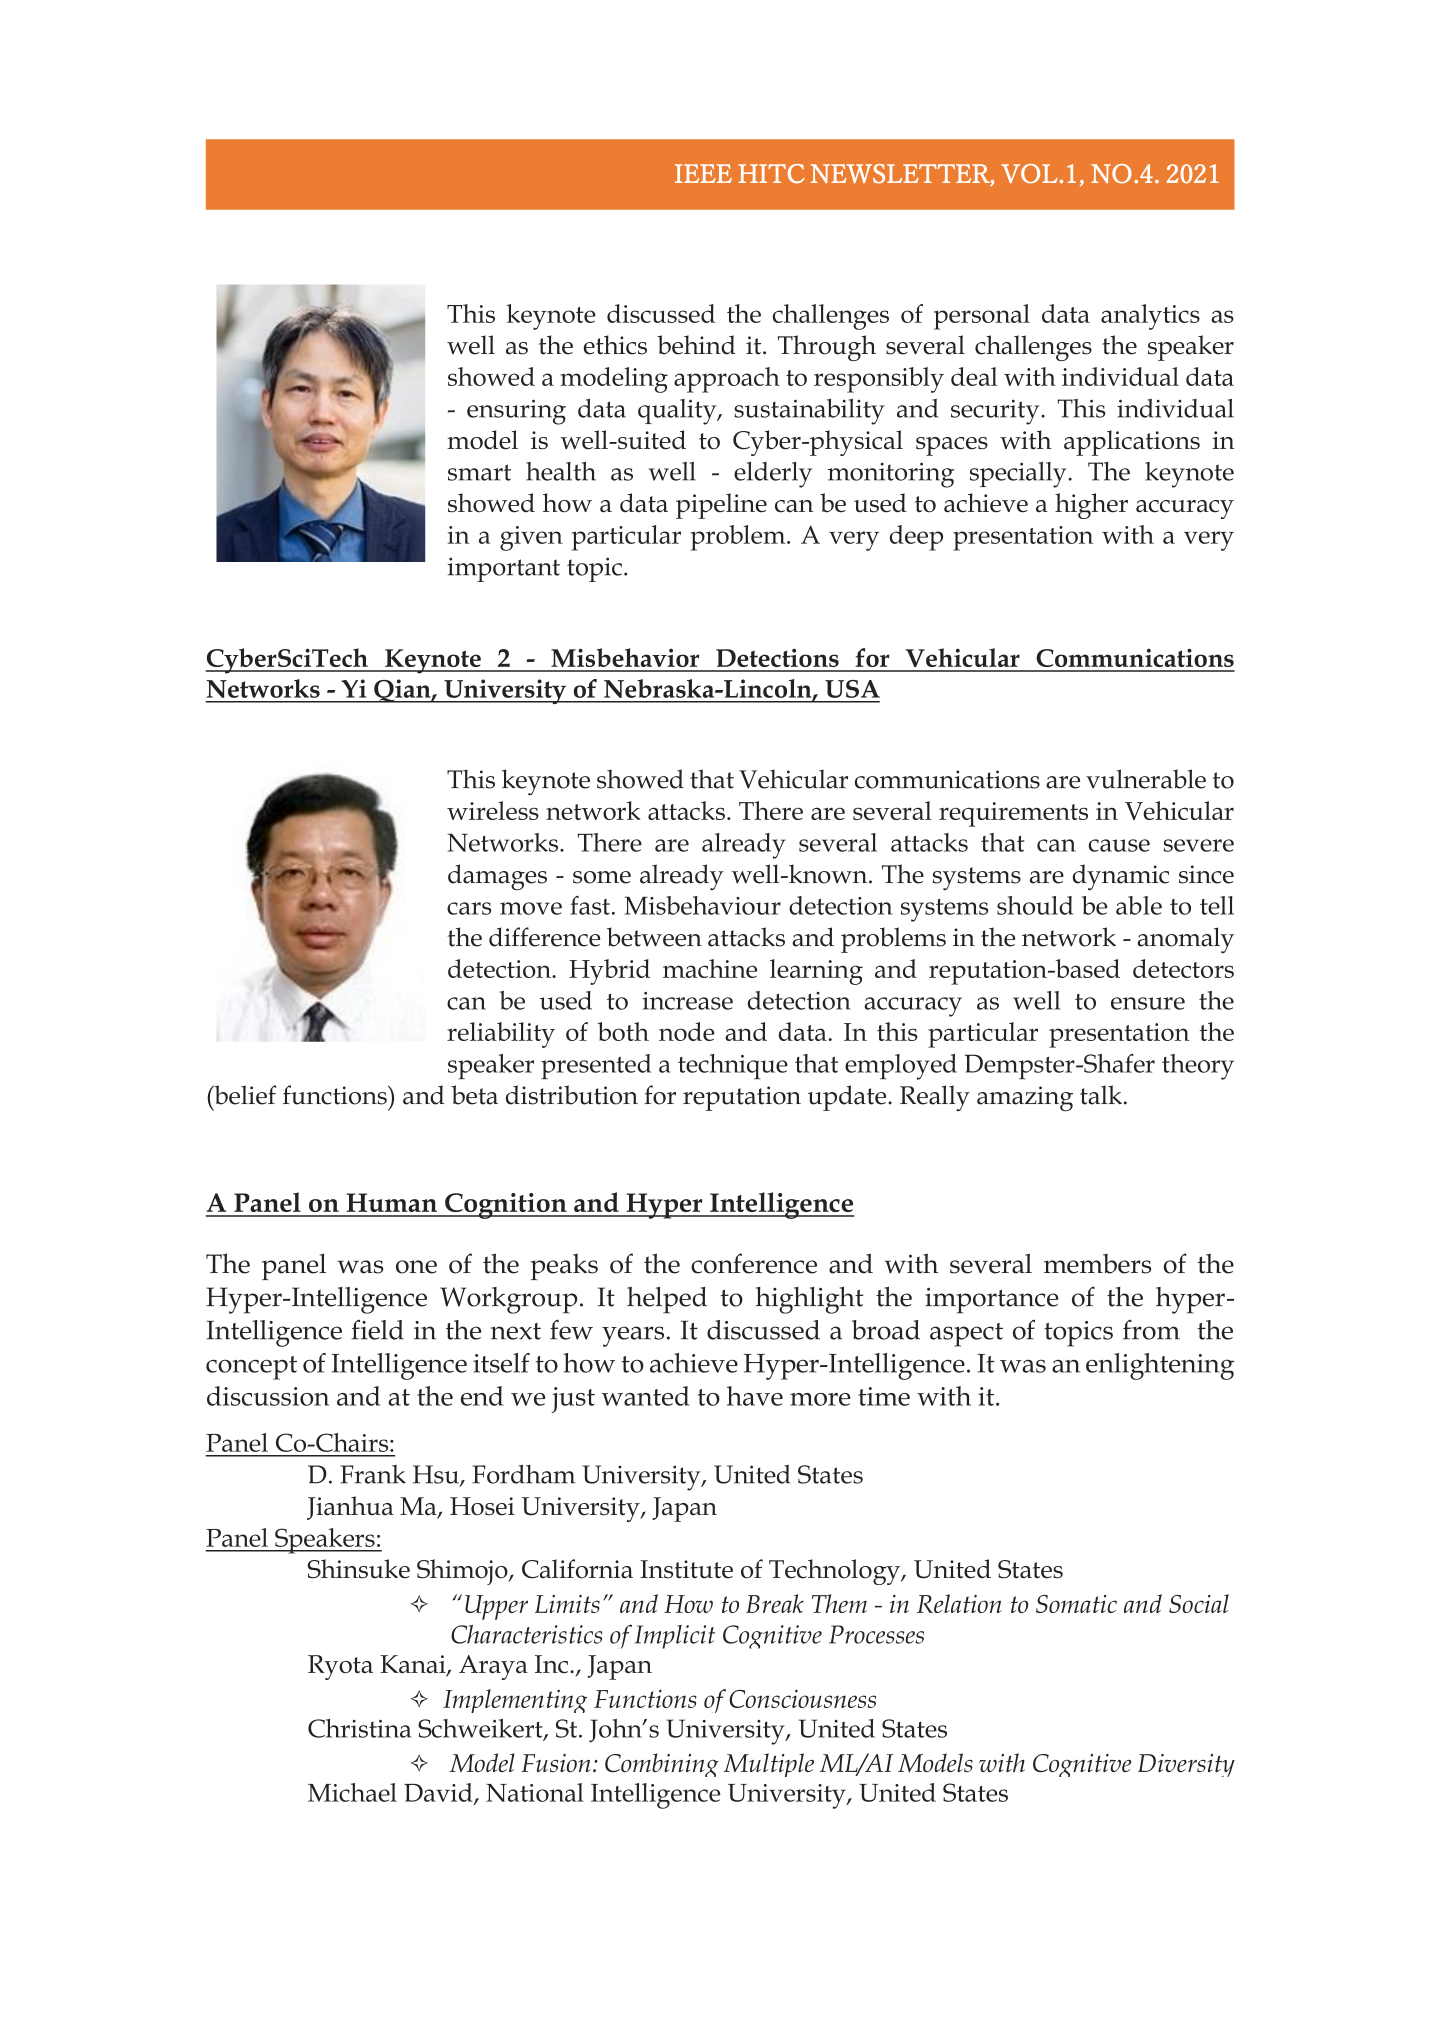 The image size is (1440, 2037). Describe the element at coordinates (703, 173) in the screenshot. I see `IEEE` at that location.
